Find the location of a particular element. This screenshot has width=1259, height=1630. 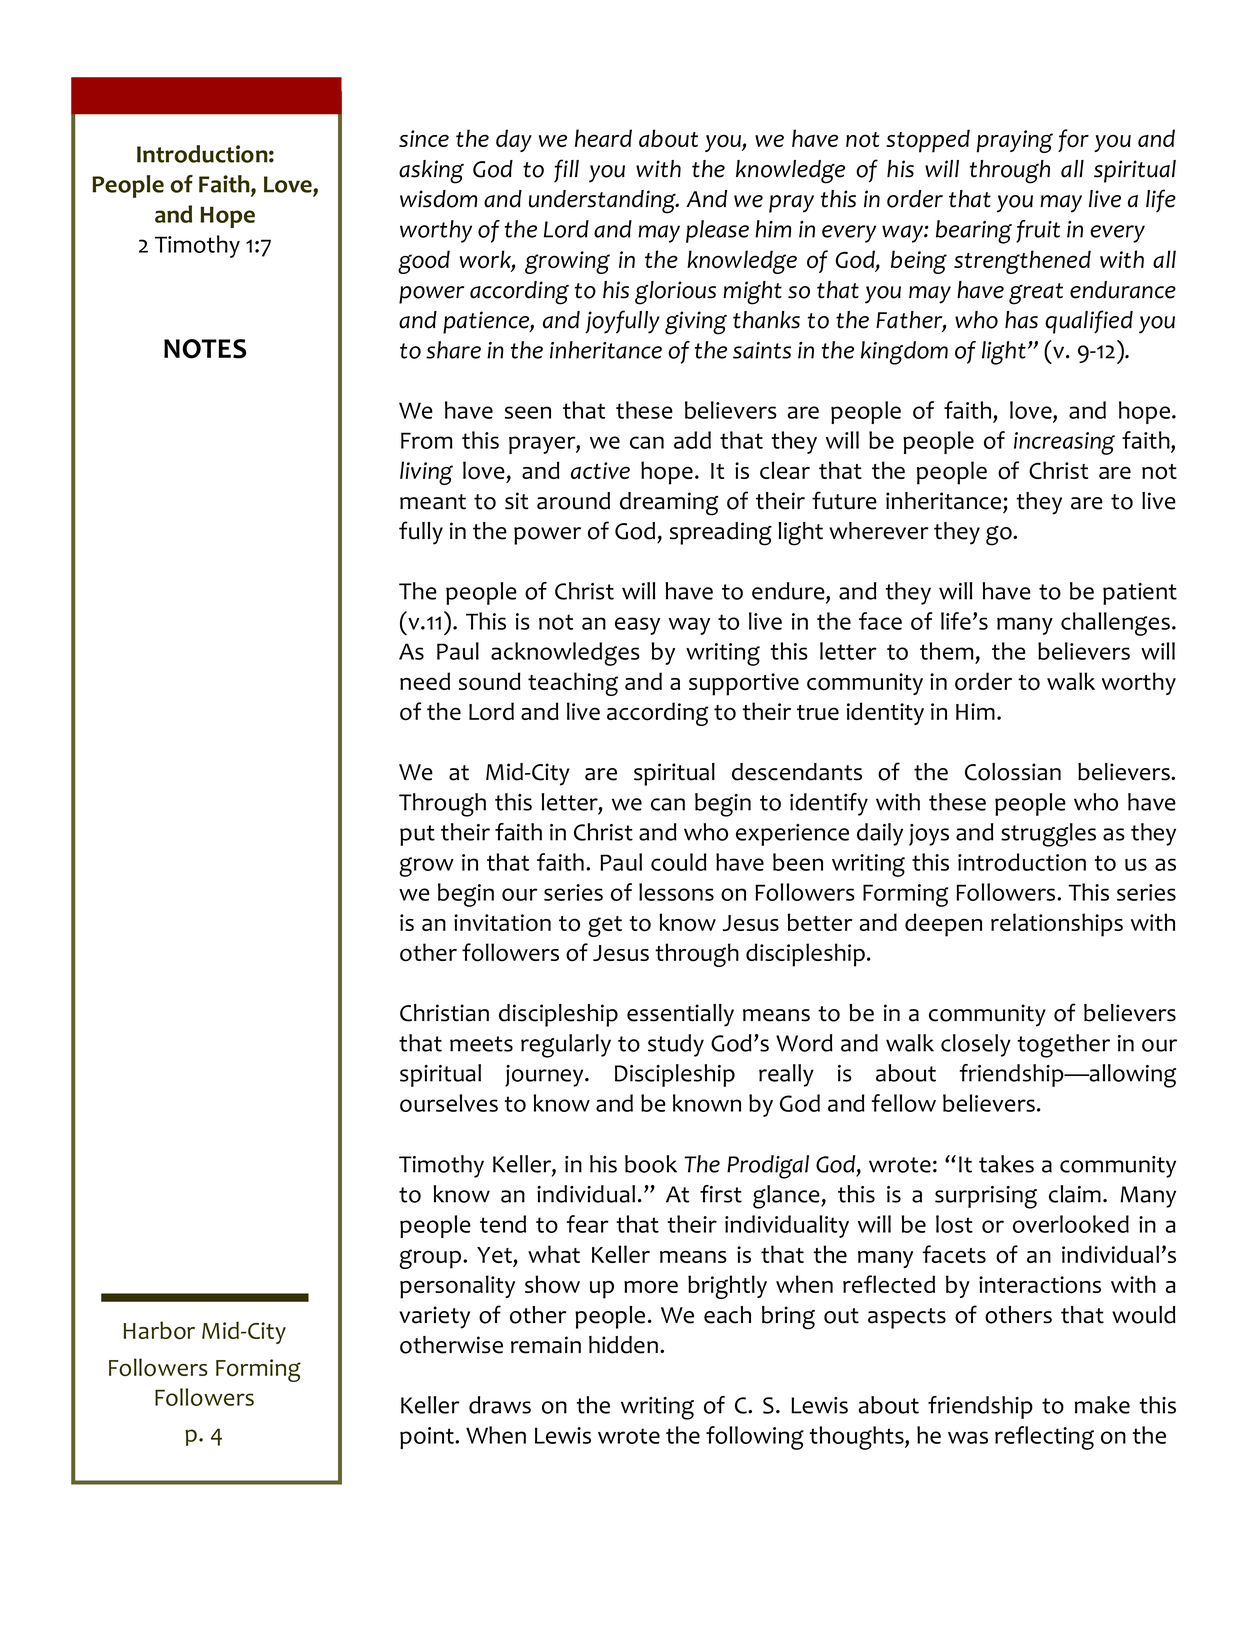

descendants is located at coordinates (797, 772).
